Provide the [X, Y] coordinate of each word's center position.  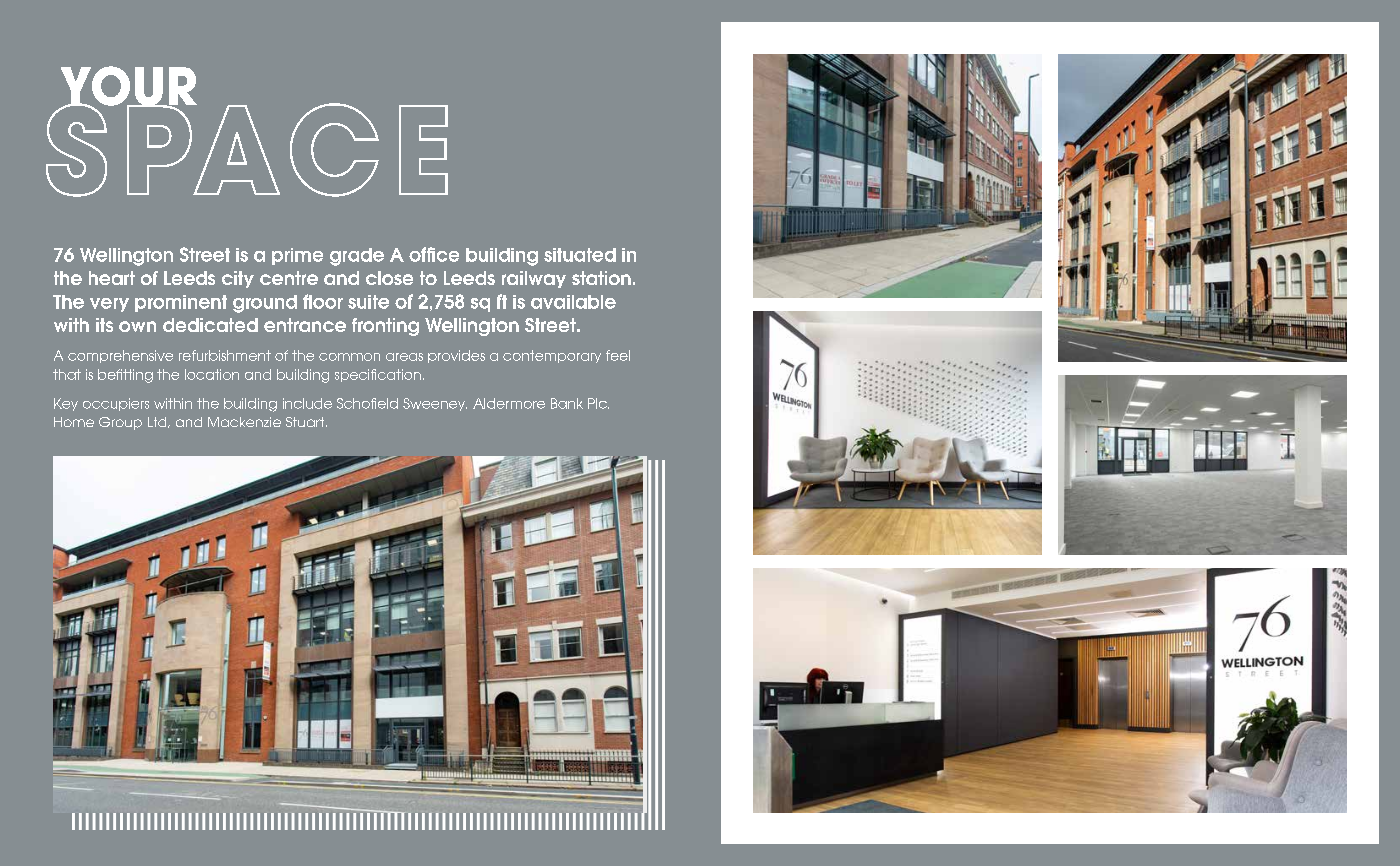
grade [357, 257]
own [137, 326]
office [434, 254]
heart [112, 278]
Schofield [367, 403]
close [389, 278]
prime [297, 256]
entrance [305, 325]
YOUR [129, 87]
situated [580, 255]
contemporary [552, 356]
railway [534, 279]
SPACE [247, 149]
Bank [567, 403]
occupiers [116, 404]
